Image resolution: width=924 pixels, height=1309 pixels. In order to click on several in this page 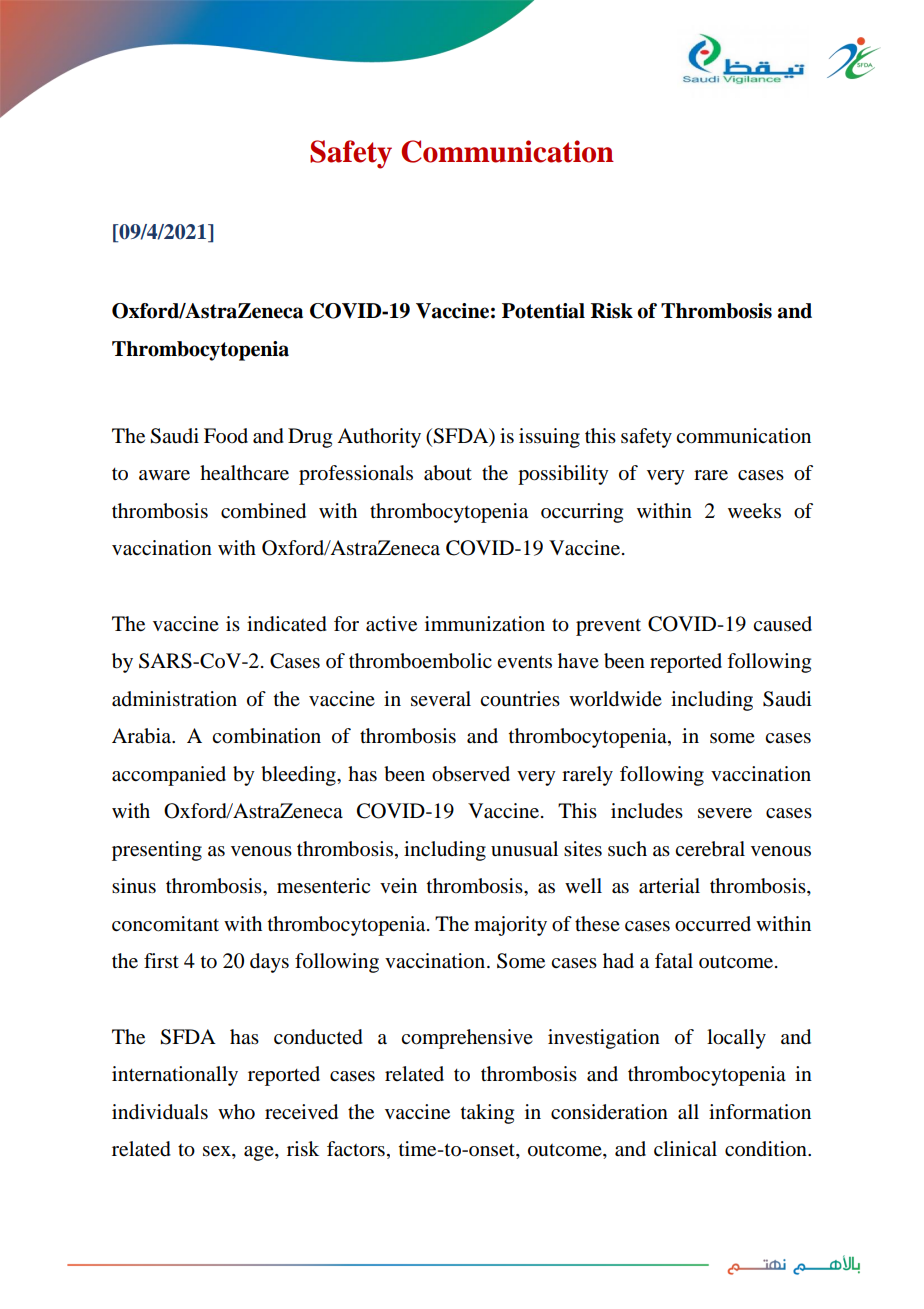, I will do `click(441, 699)`.
